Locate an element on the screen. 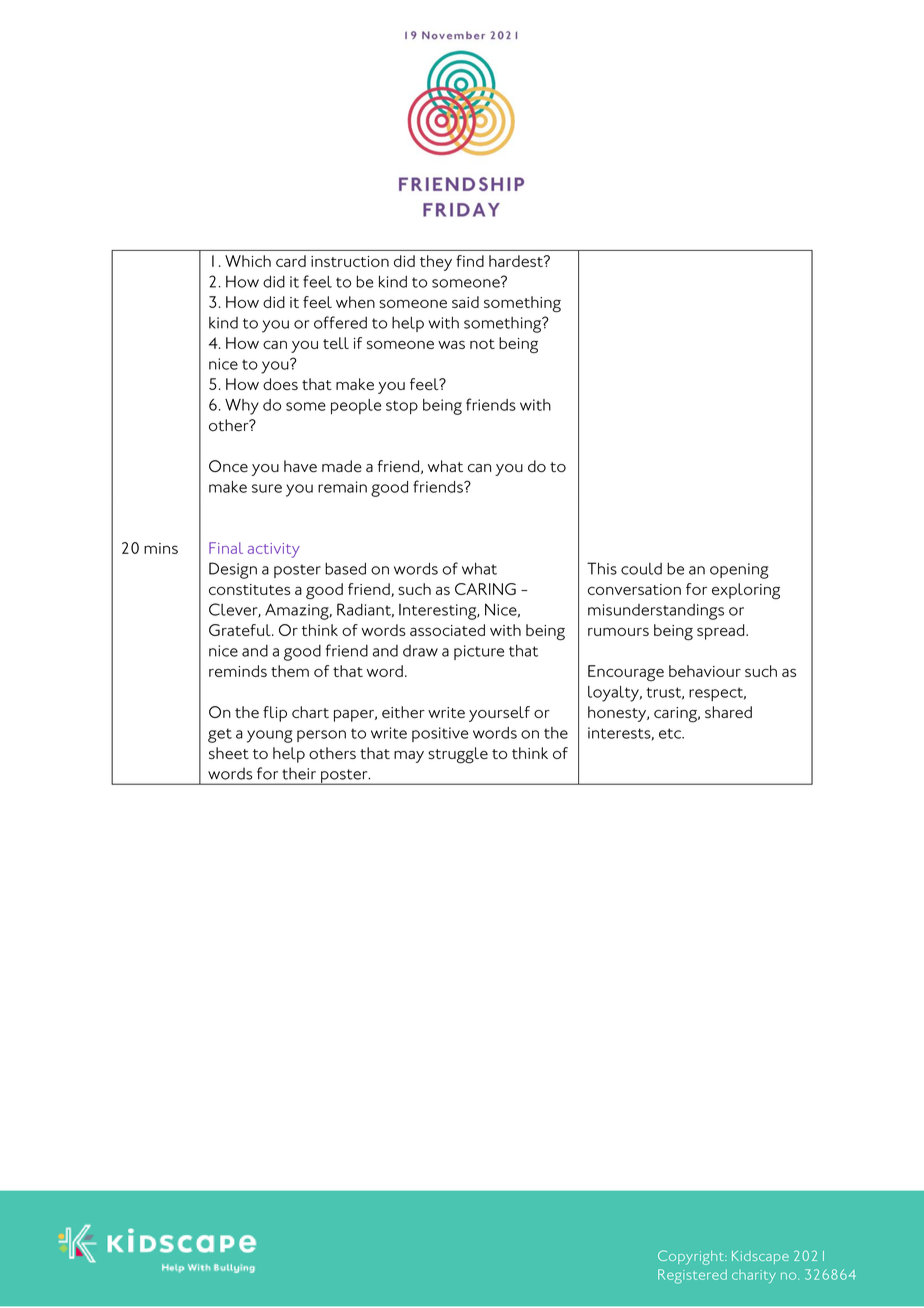 The height and width of the screenshot is (1308, 924). misunderstandings is located at coordinates (656, 612).
